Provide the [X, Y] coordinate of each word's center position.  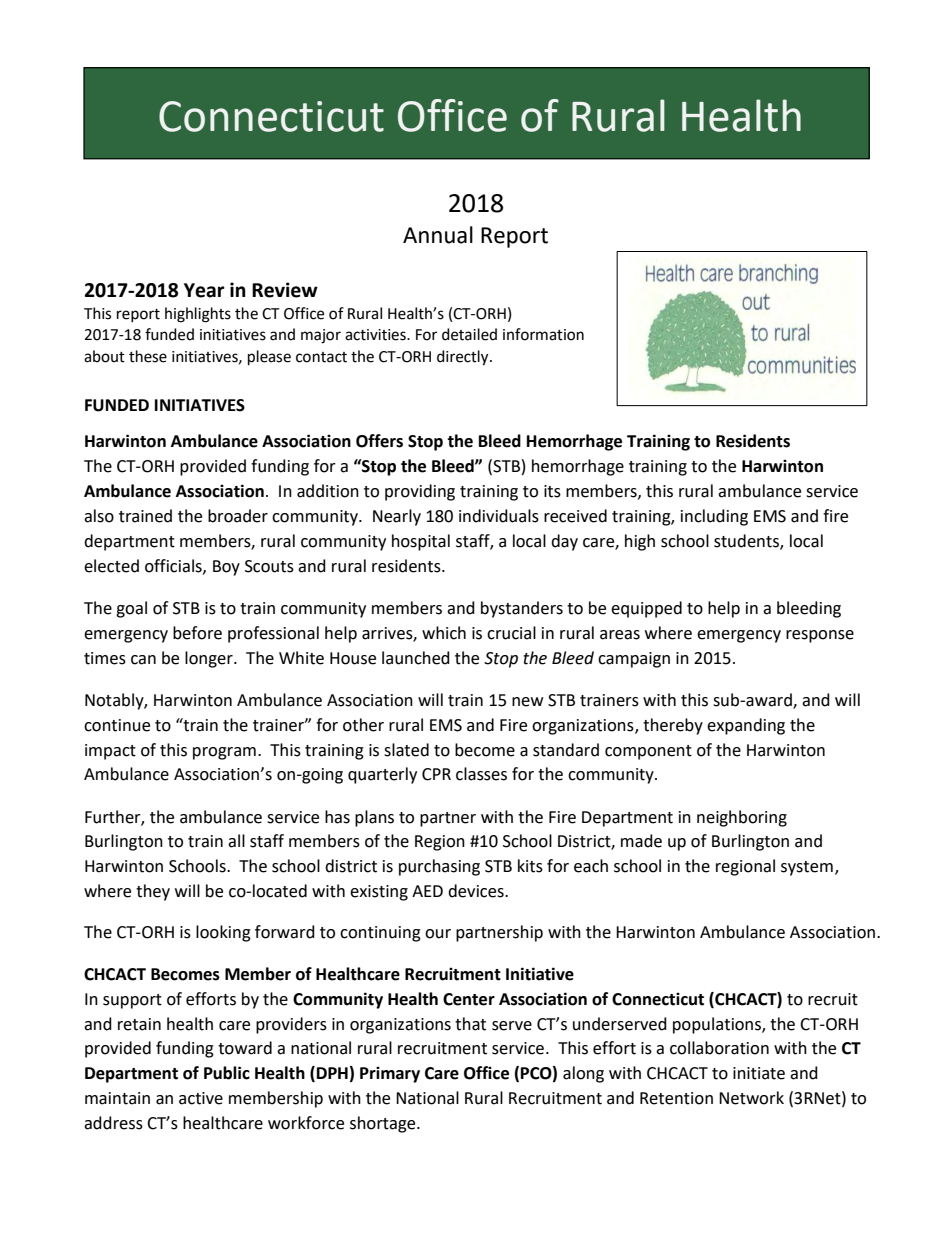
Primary [390, 1074]
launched [416, 658]
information [543, 334]
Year [204, 290]
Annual [438, 235]
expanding [746, 726]
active [201, 1098]
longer [210, 659]
